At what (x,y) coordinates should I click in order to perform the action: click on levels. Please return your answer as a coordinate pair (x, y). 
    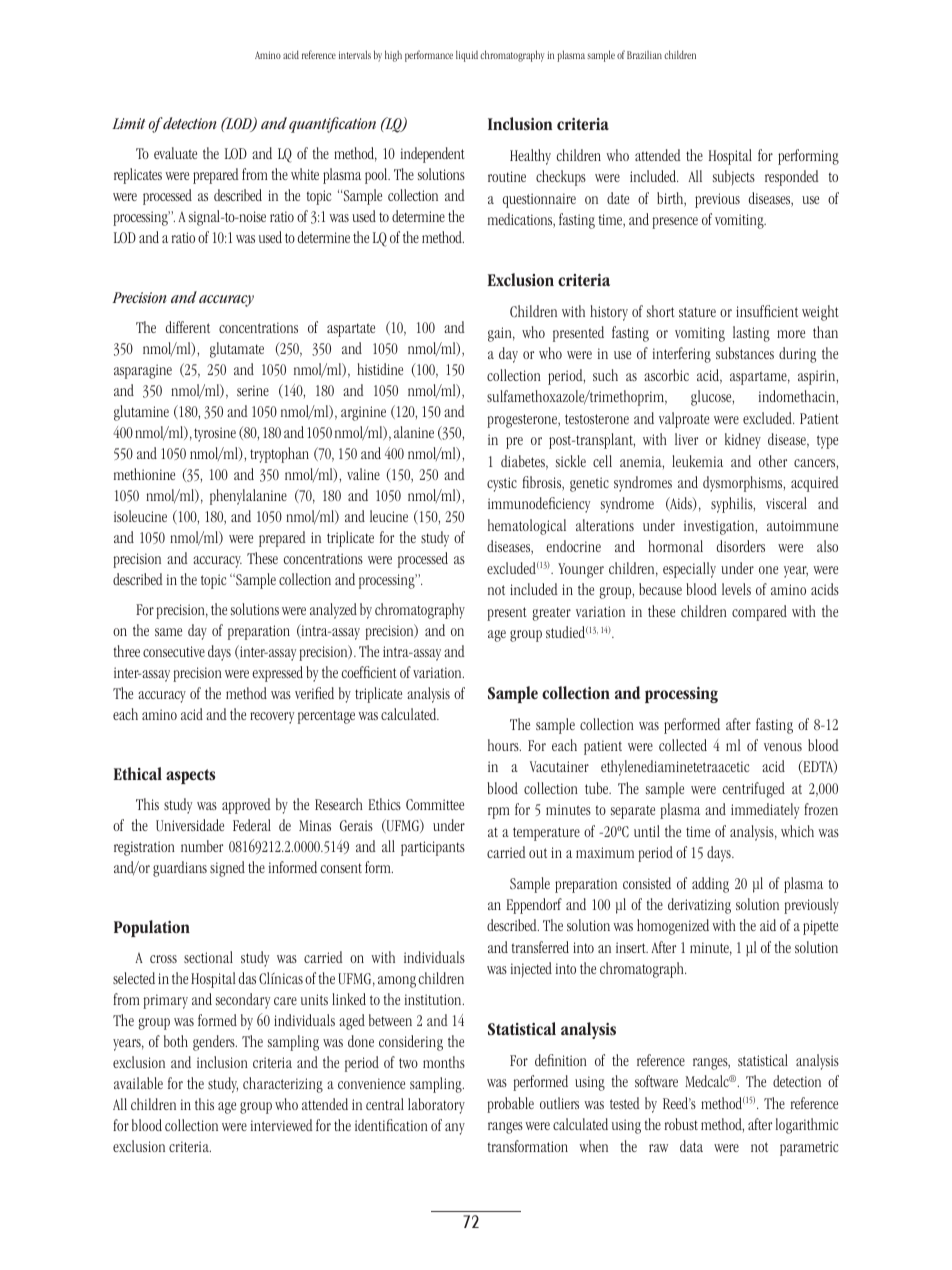
    Looking at the image, I should click on (736, 589).
